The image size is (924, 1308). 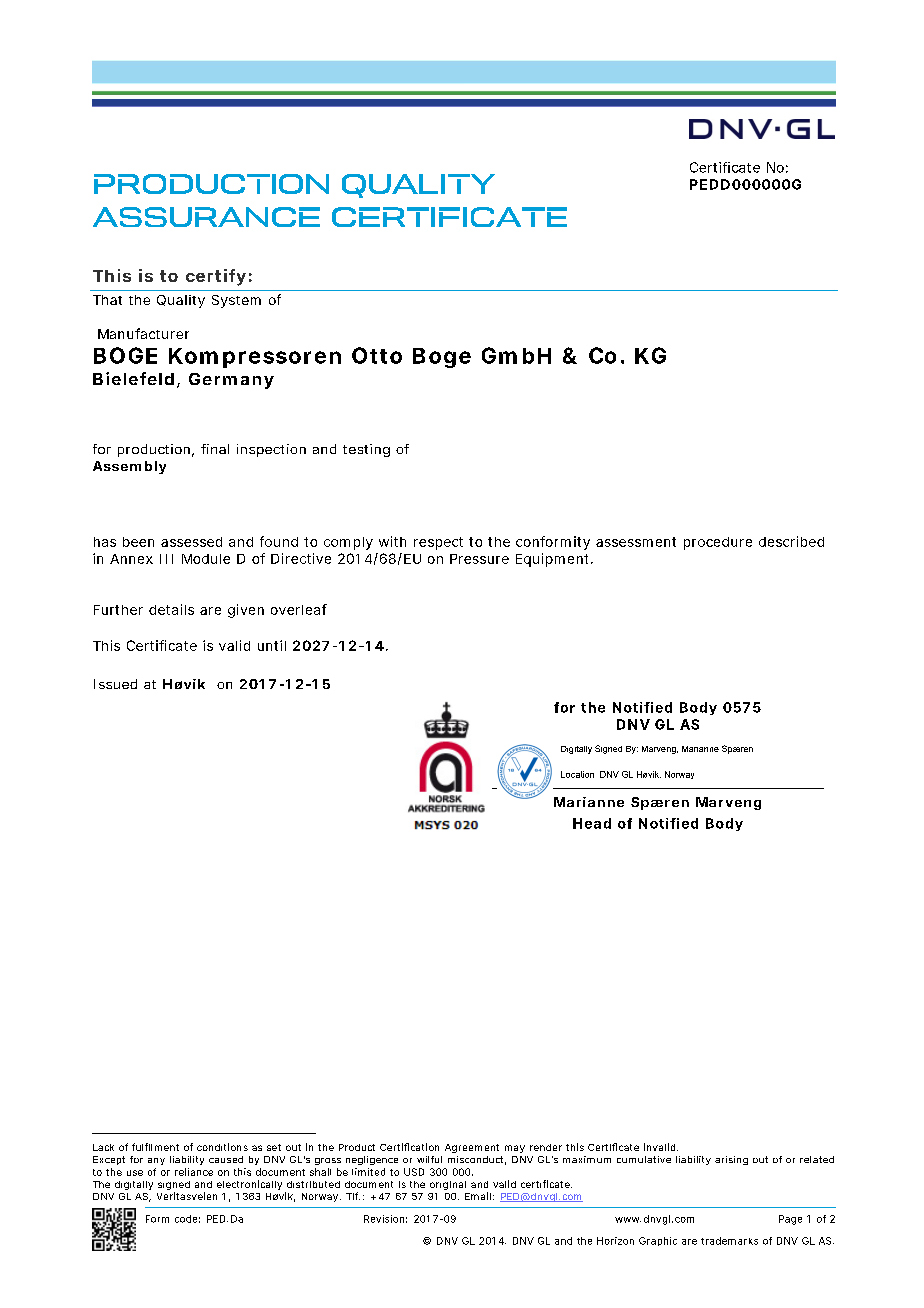 What do you see at coordinates (206, 559) in the screenshot?
I see `Module` at bounding box center [206, 559].
